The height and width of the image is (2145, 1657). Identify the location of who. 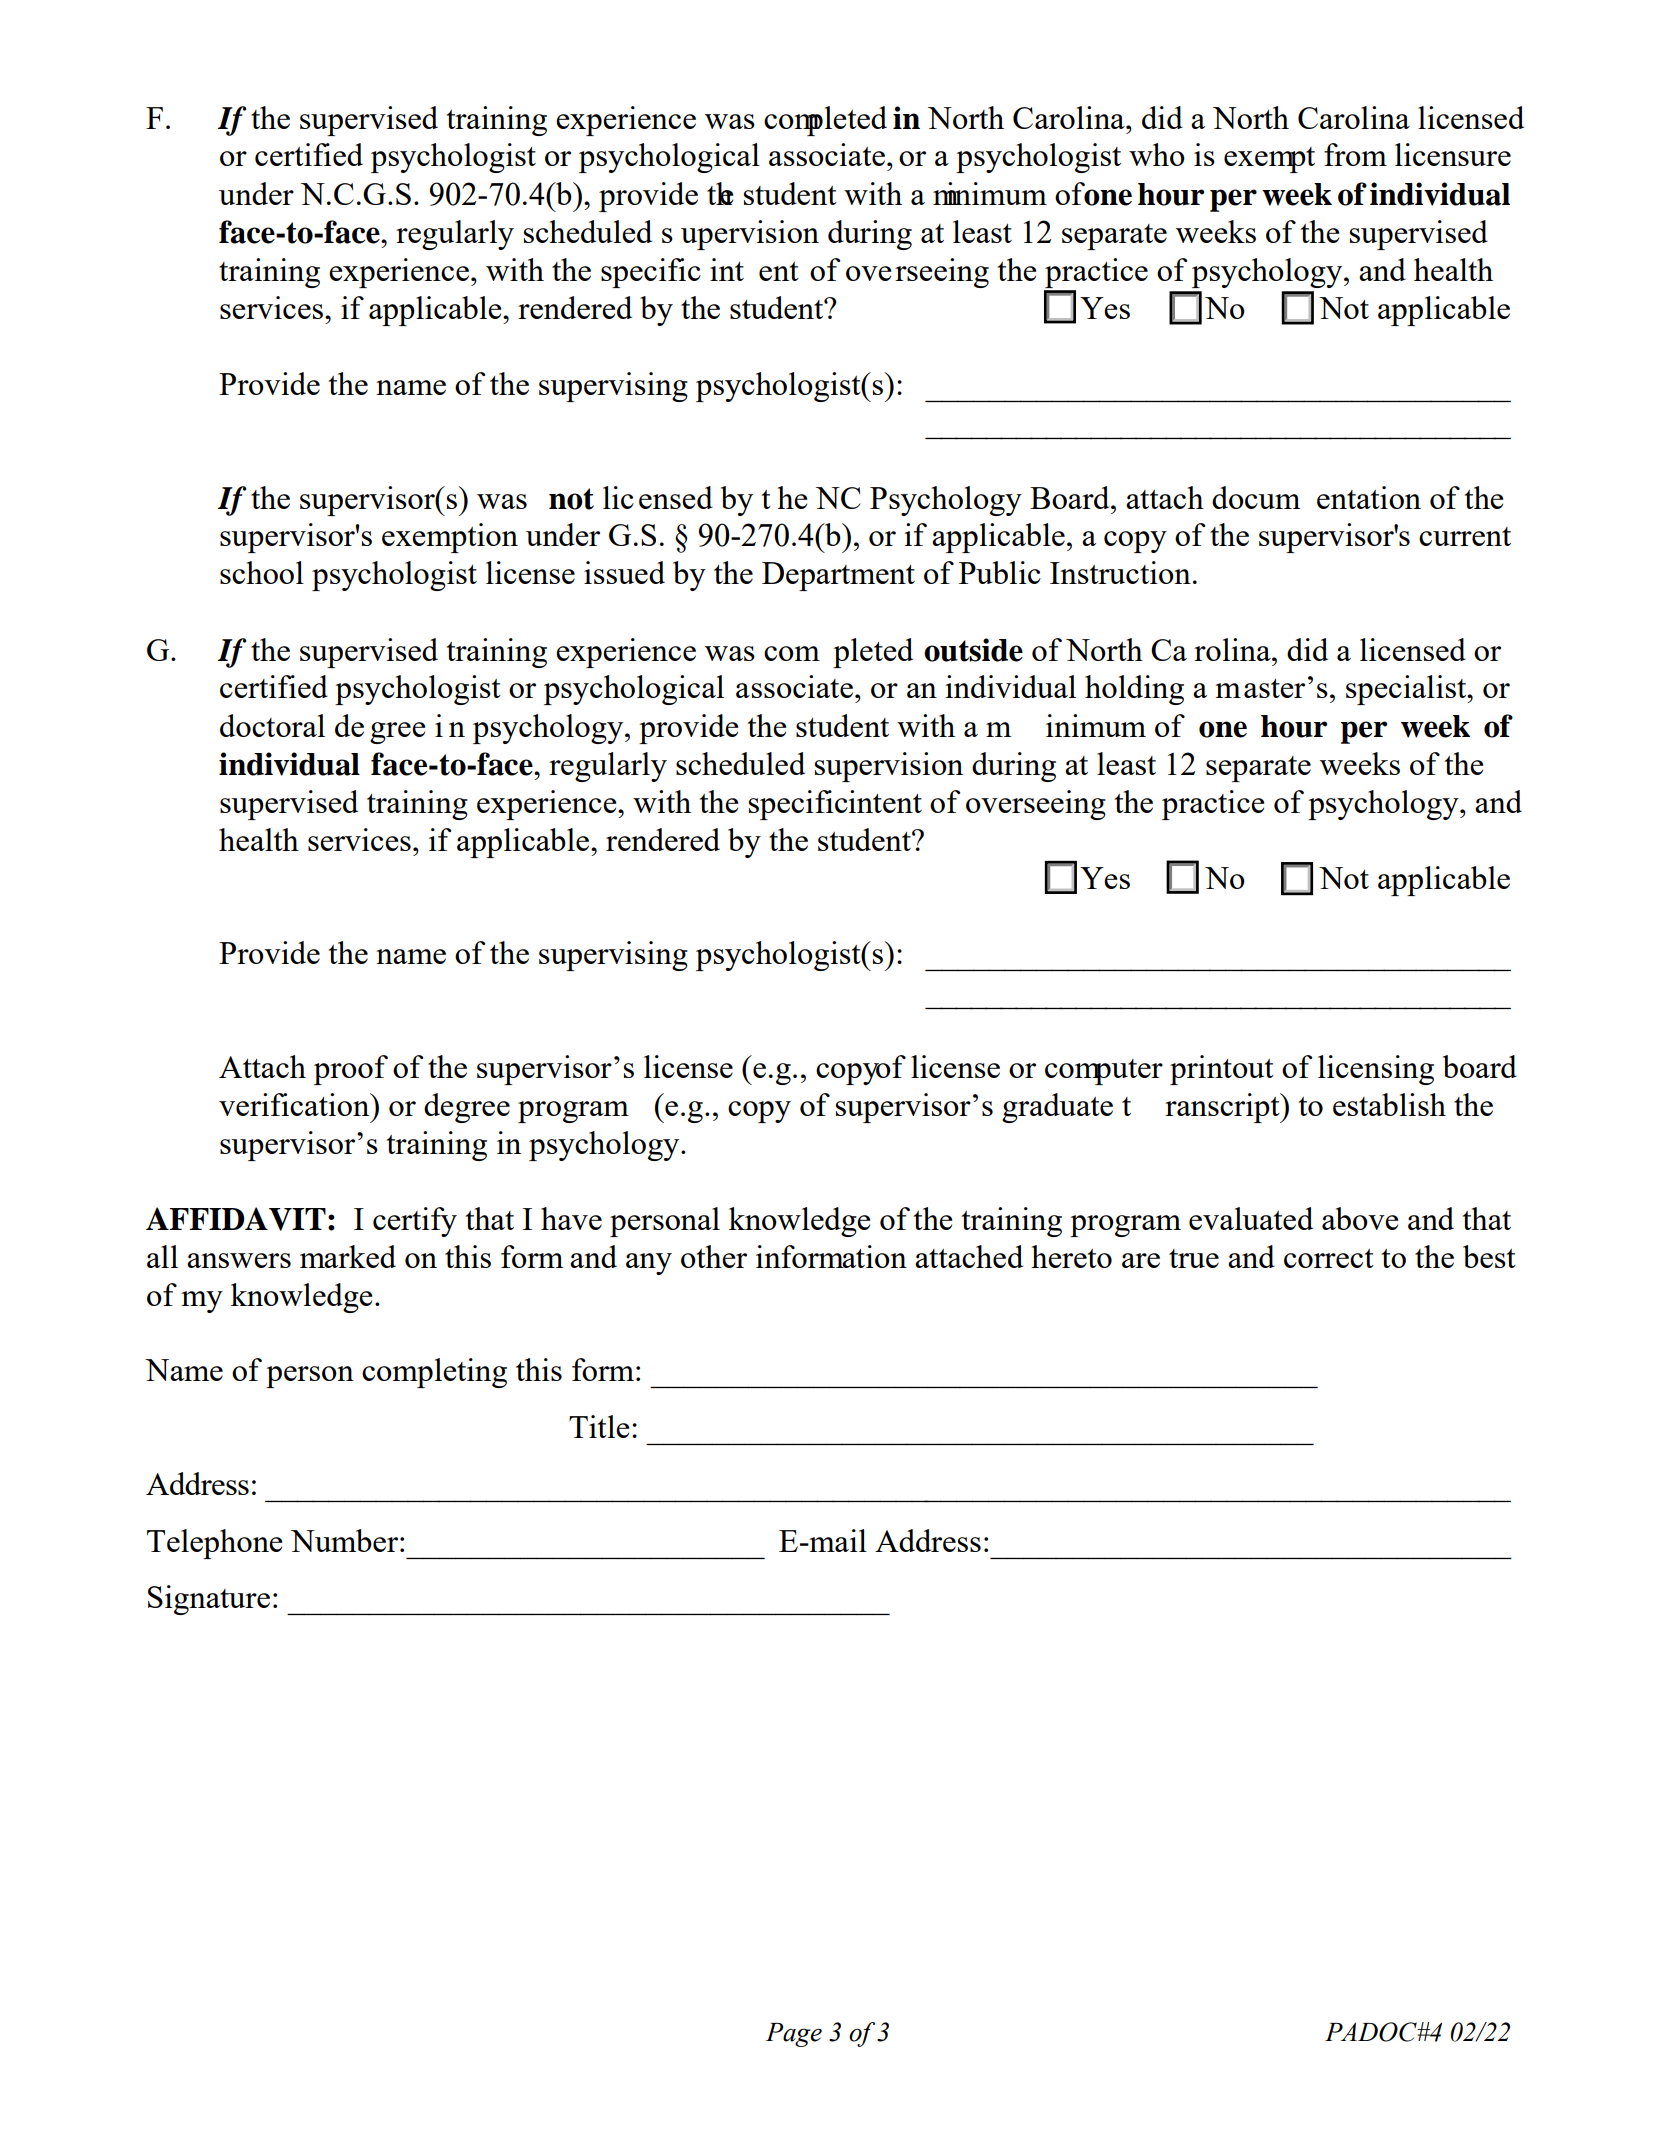
(1157, 154).
